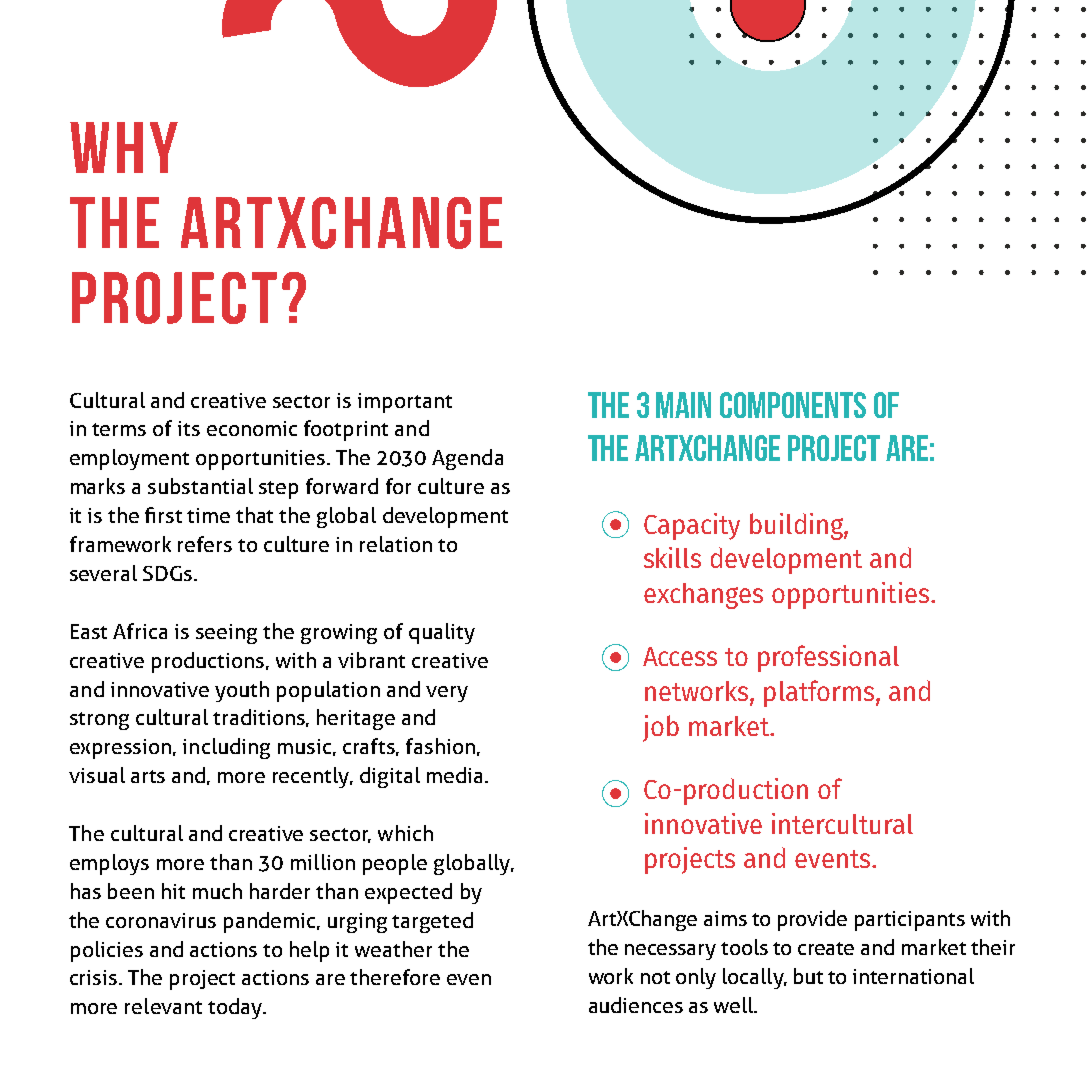 This screenshot has height=1092, width=1092. Describe the element at coordinates (672, 557) in the screenshot. I see `skills` at that location.
